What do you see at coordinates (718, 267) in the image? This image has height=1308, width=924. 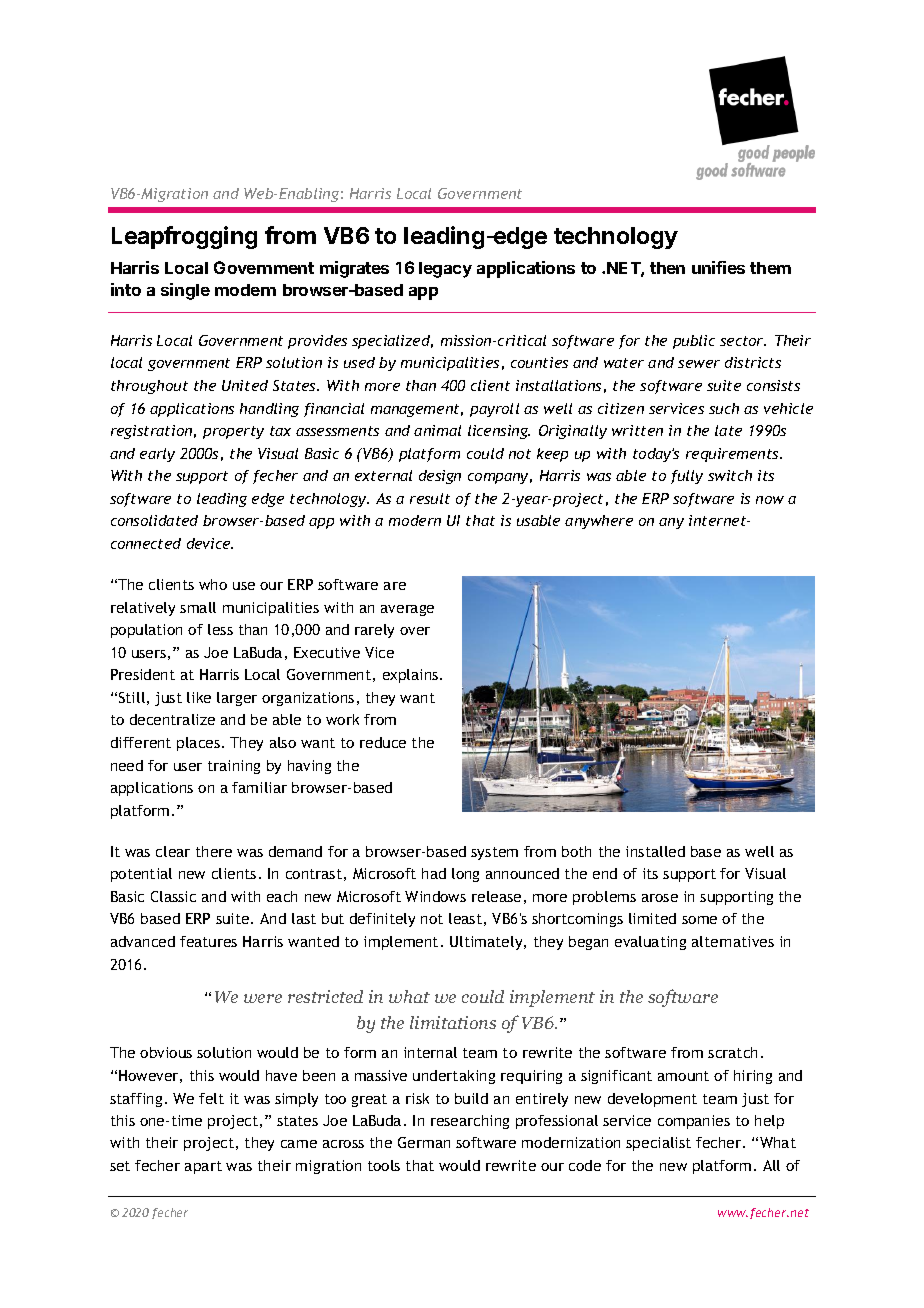 I see `unifies` at bounding box center [718, 267].
